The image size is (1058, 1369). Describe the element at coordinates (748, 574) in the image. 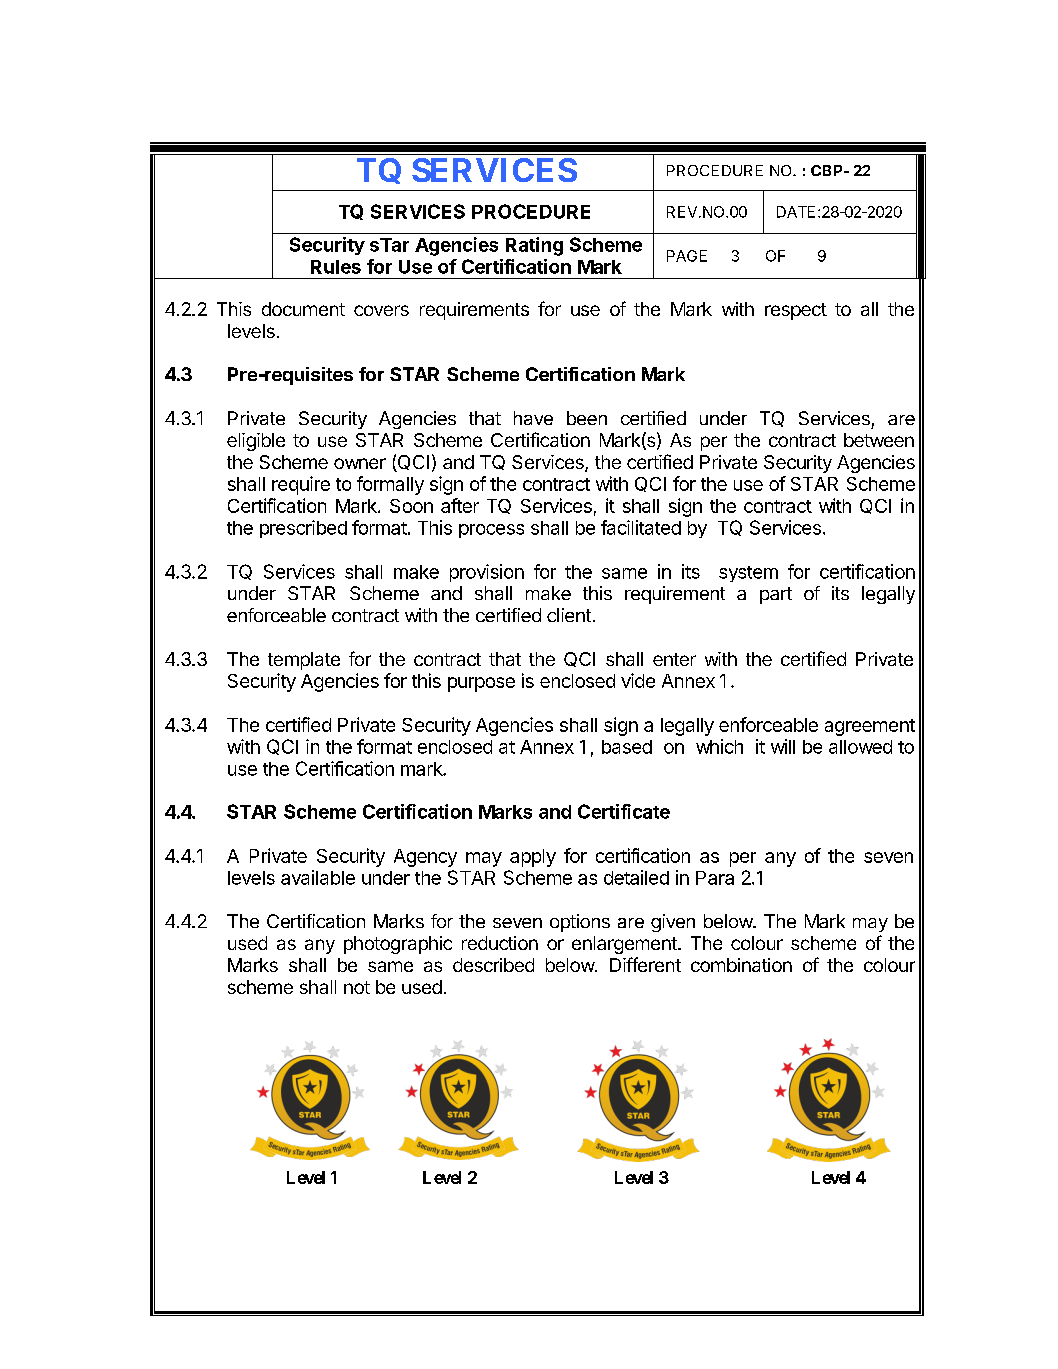

I see `system` at that location.
